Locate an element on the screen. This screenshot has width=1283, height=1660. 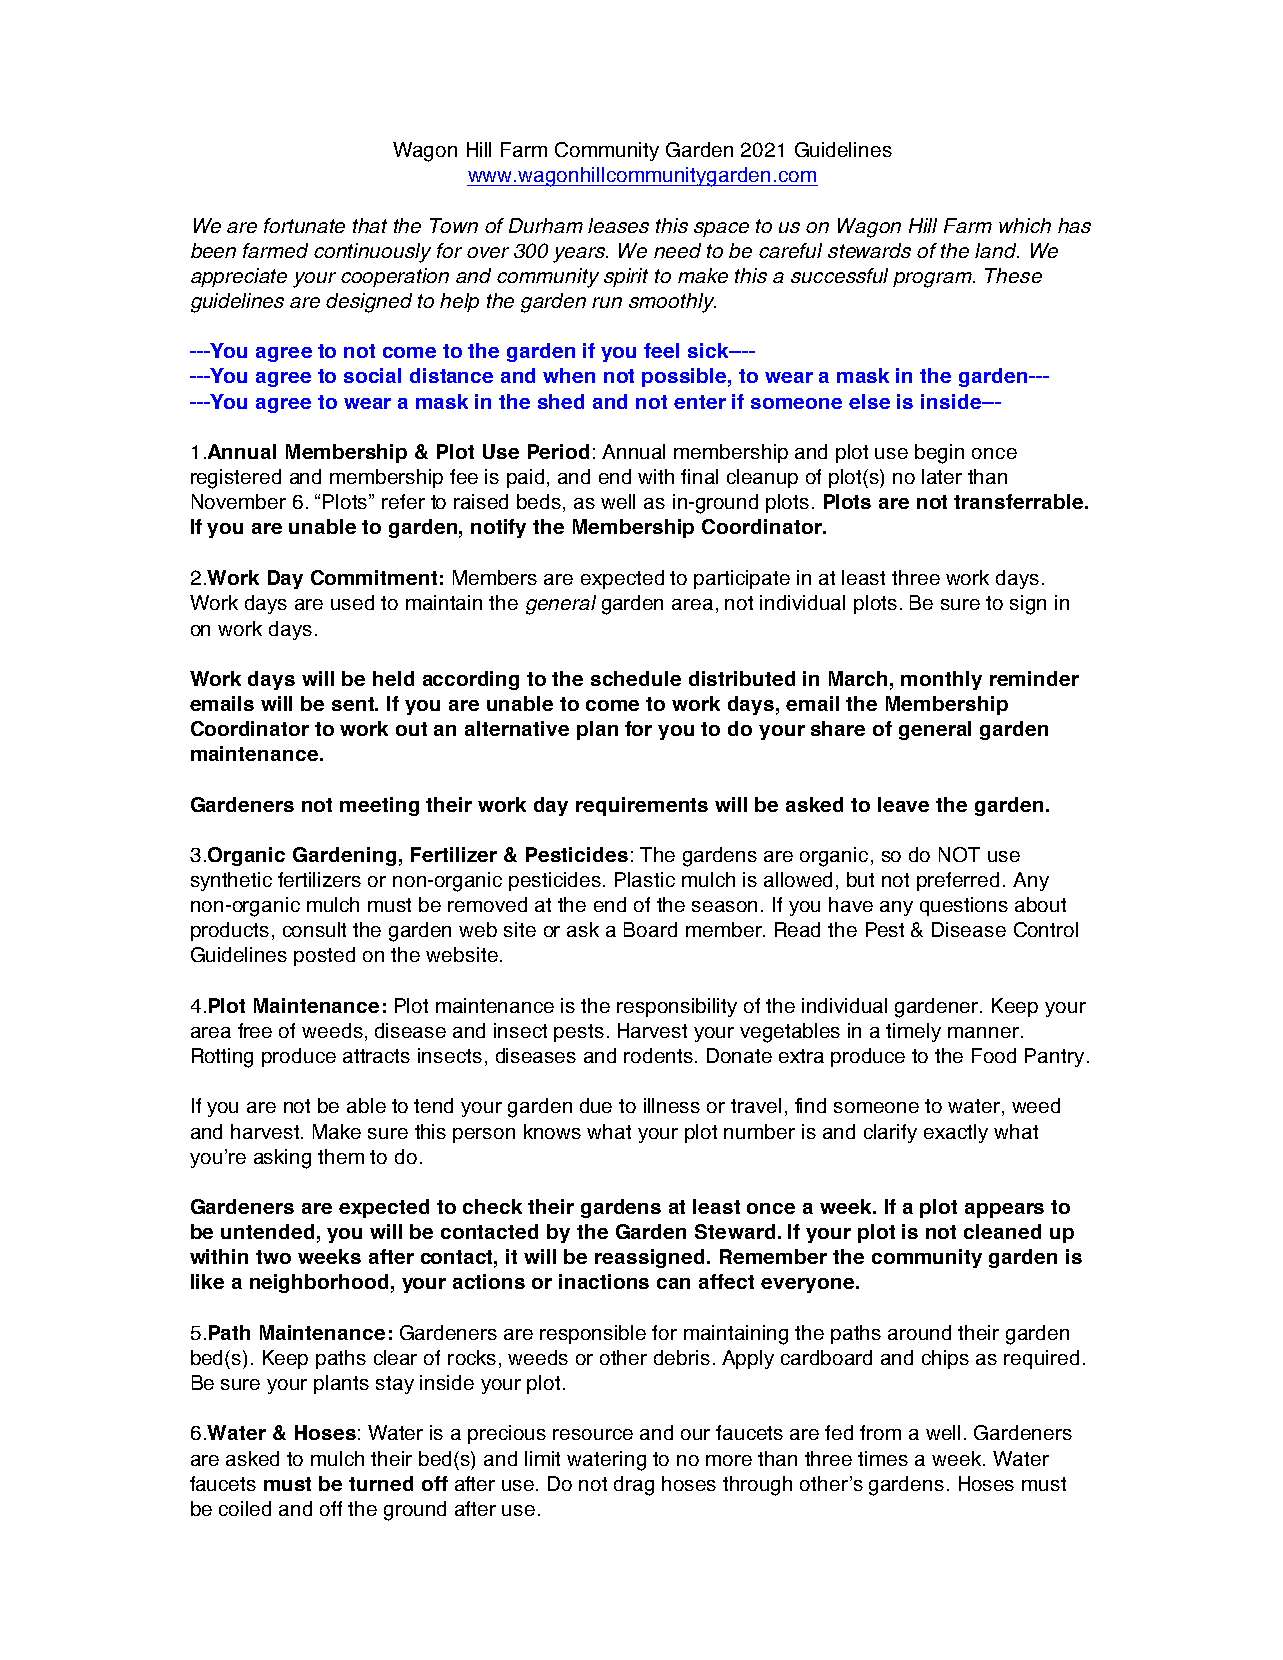
attracts is located at coordinates (376, 1056).
